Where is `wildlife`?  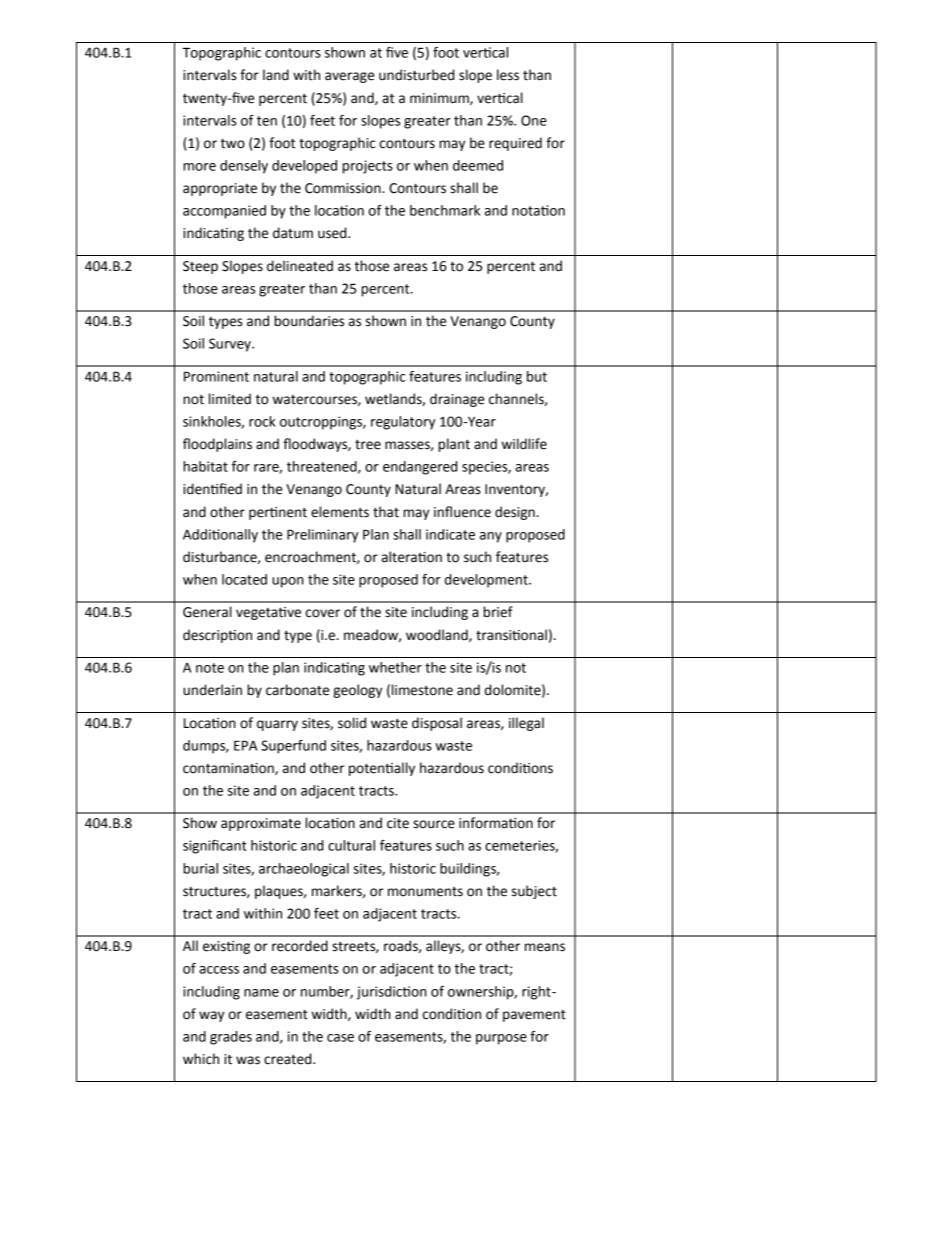 wildlife is located at coordinates (524, 444).
